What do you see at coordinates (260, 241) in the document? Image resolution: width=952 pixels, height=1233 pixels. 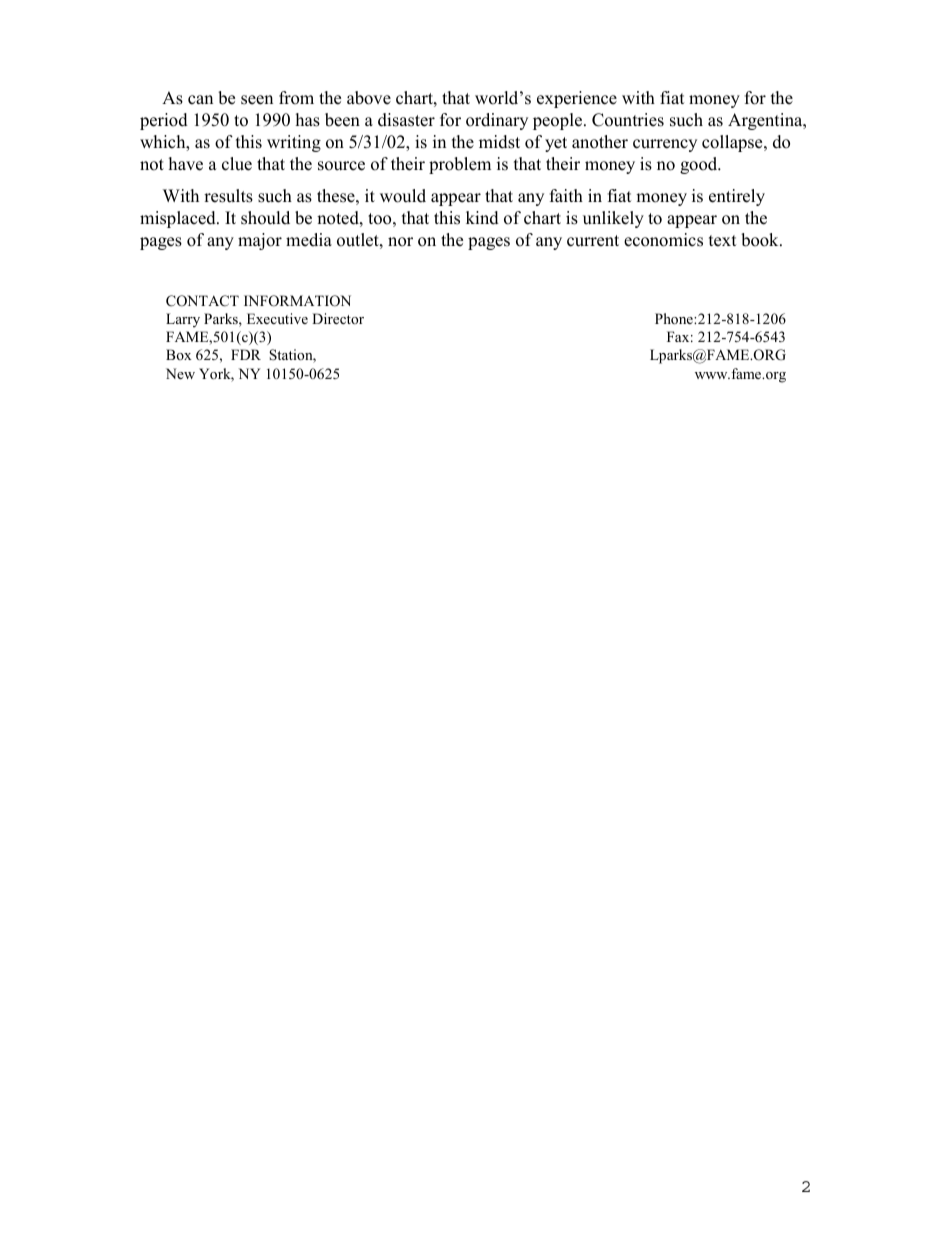 I see `major` at bounding box center [260, 241].
